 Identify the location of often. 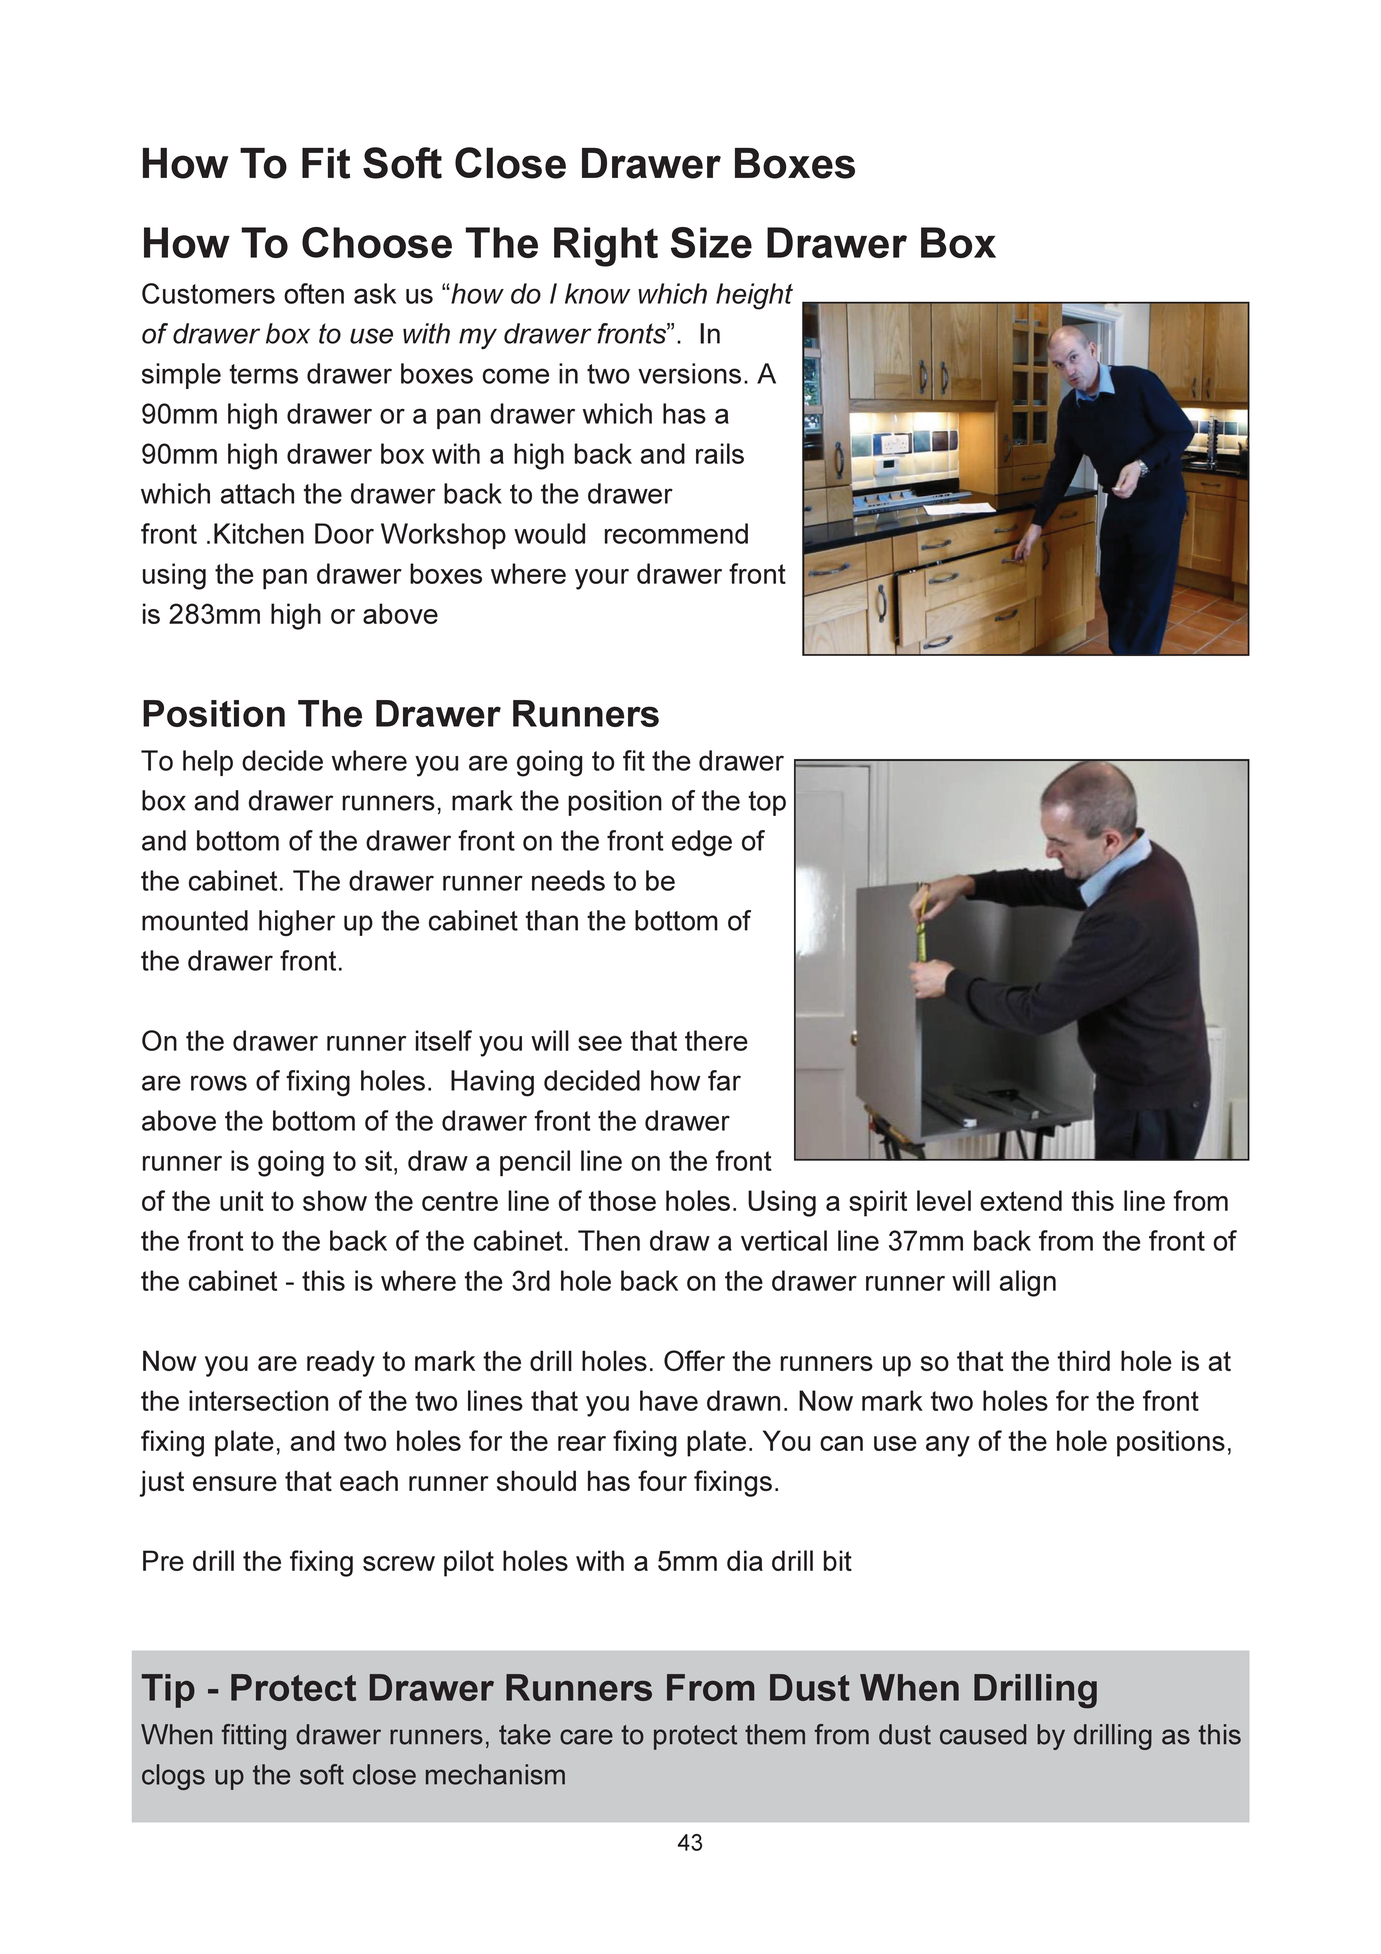
(314, 293).
